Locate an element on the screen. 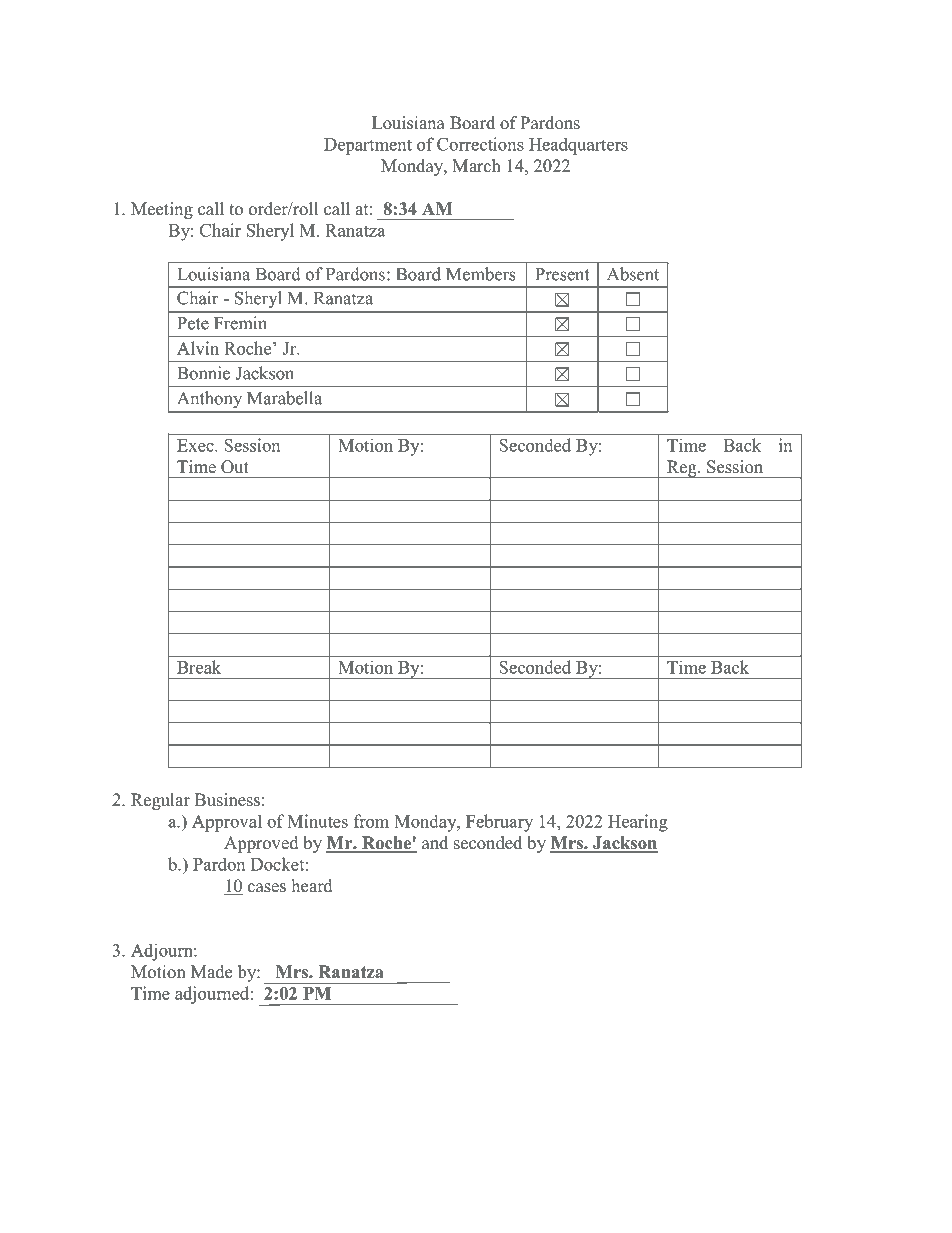 This screenshot has width=952, height=1233. Meeting is located at coordinates (162, 210).
